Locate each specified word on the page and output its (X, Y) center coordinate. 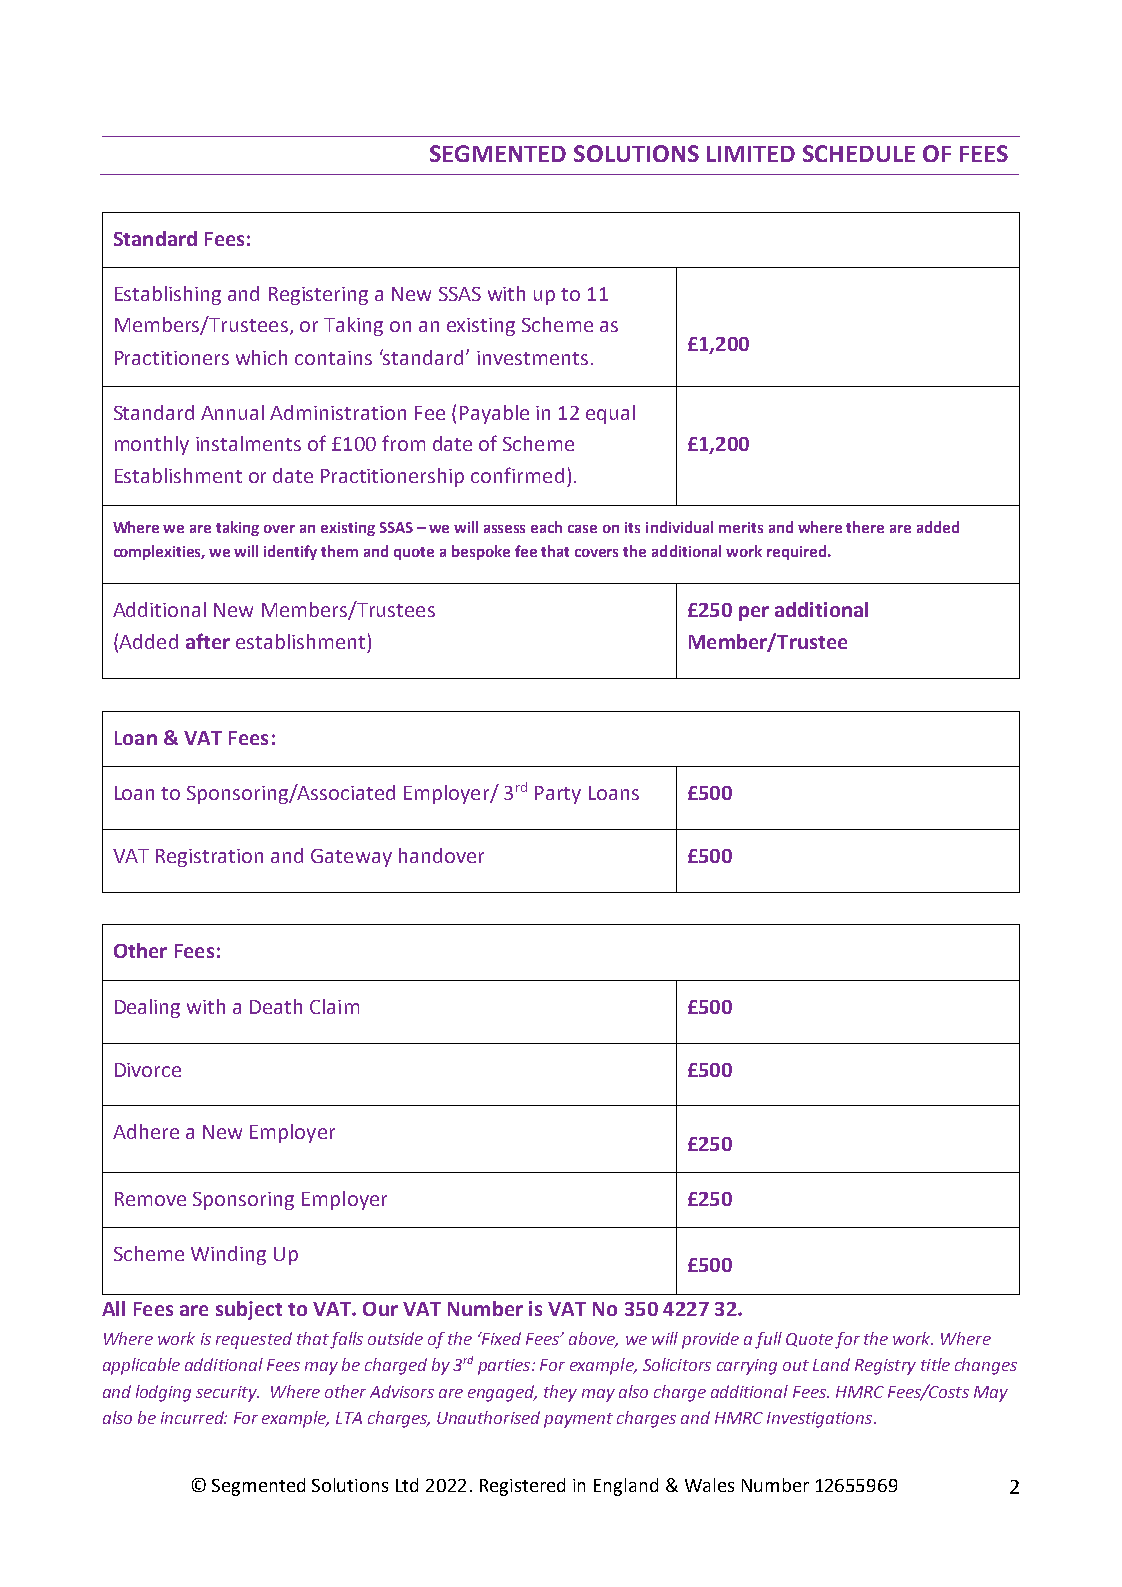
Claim (334, 1006)
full (768, 1340)
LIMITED (751, 154)
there (865, 527)
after (208, 641)
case (582, 529)
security (227, 1394)
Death (276, 1006)
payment (578, 1420)
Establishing (168, 295)
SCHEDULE (859, 153)
